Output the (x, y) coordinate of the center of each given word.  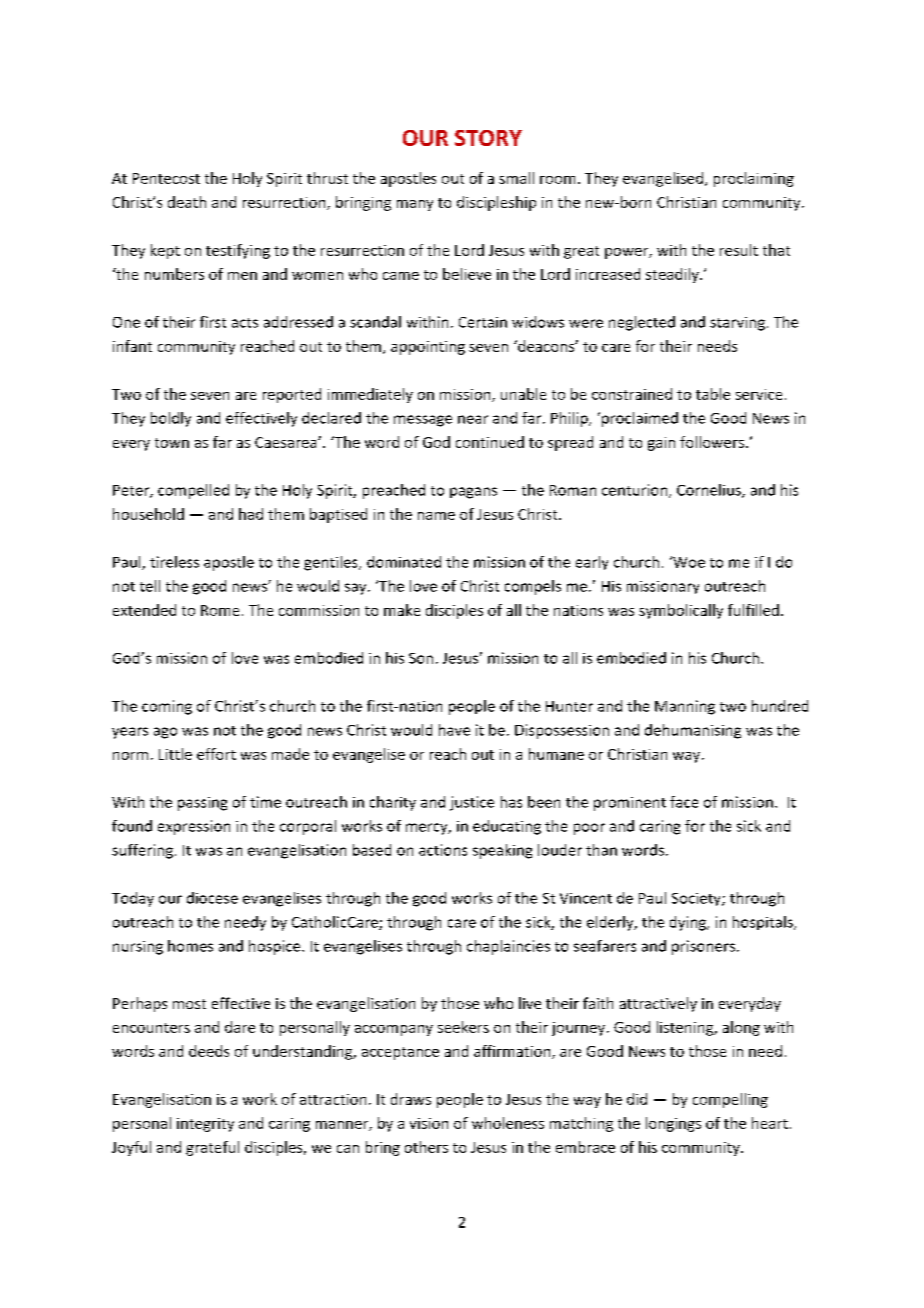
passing (202, 804)
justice (472, 803)
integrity (205, 1125)
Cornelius (710, 491)
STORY (488, 138)
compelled (193, 491)
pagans (473, 493)
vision (429, 1123)
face (684, 802)
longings (673, 1124)
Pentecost (166, 178)
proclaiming (754, 179)
